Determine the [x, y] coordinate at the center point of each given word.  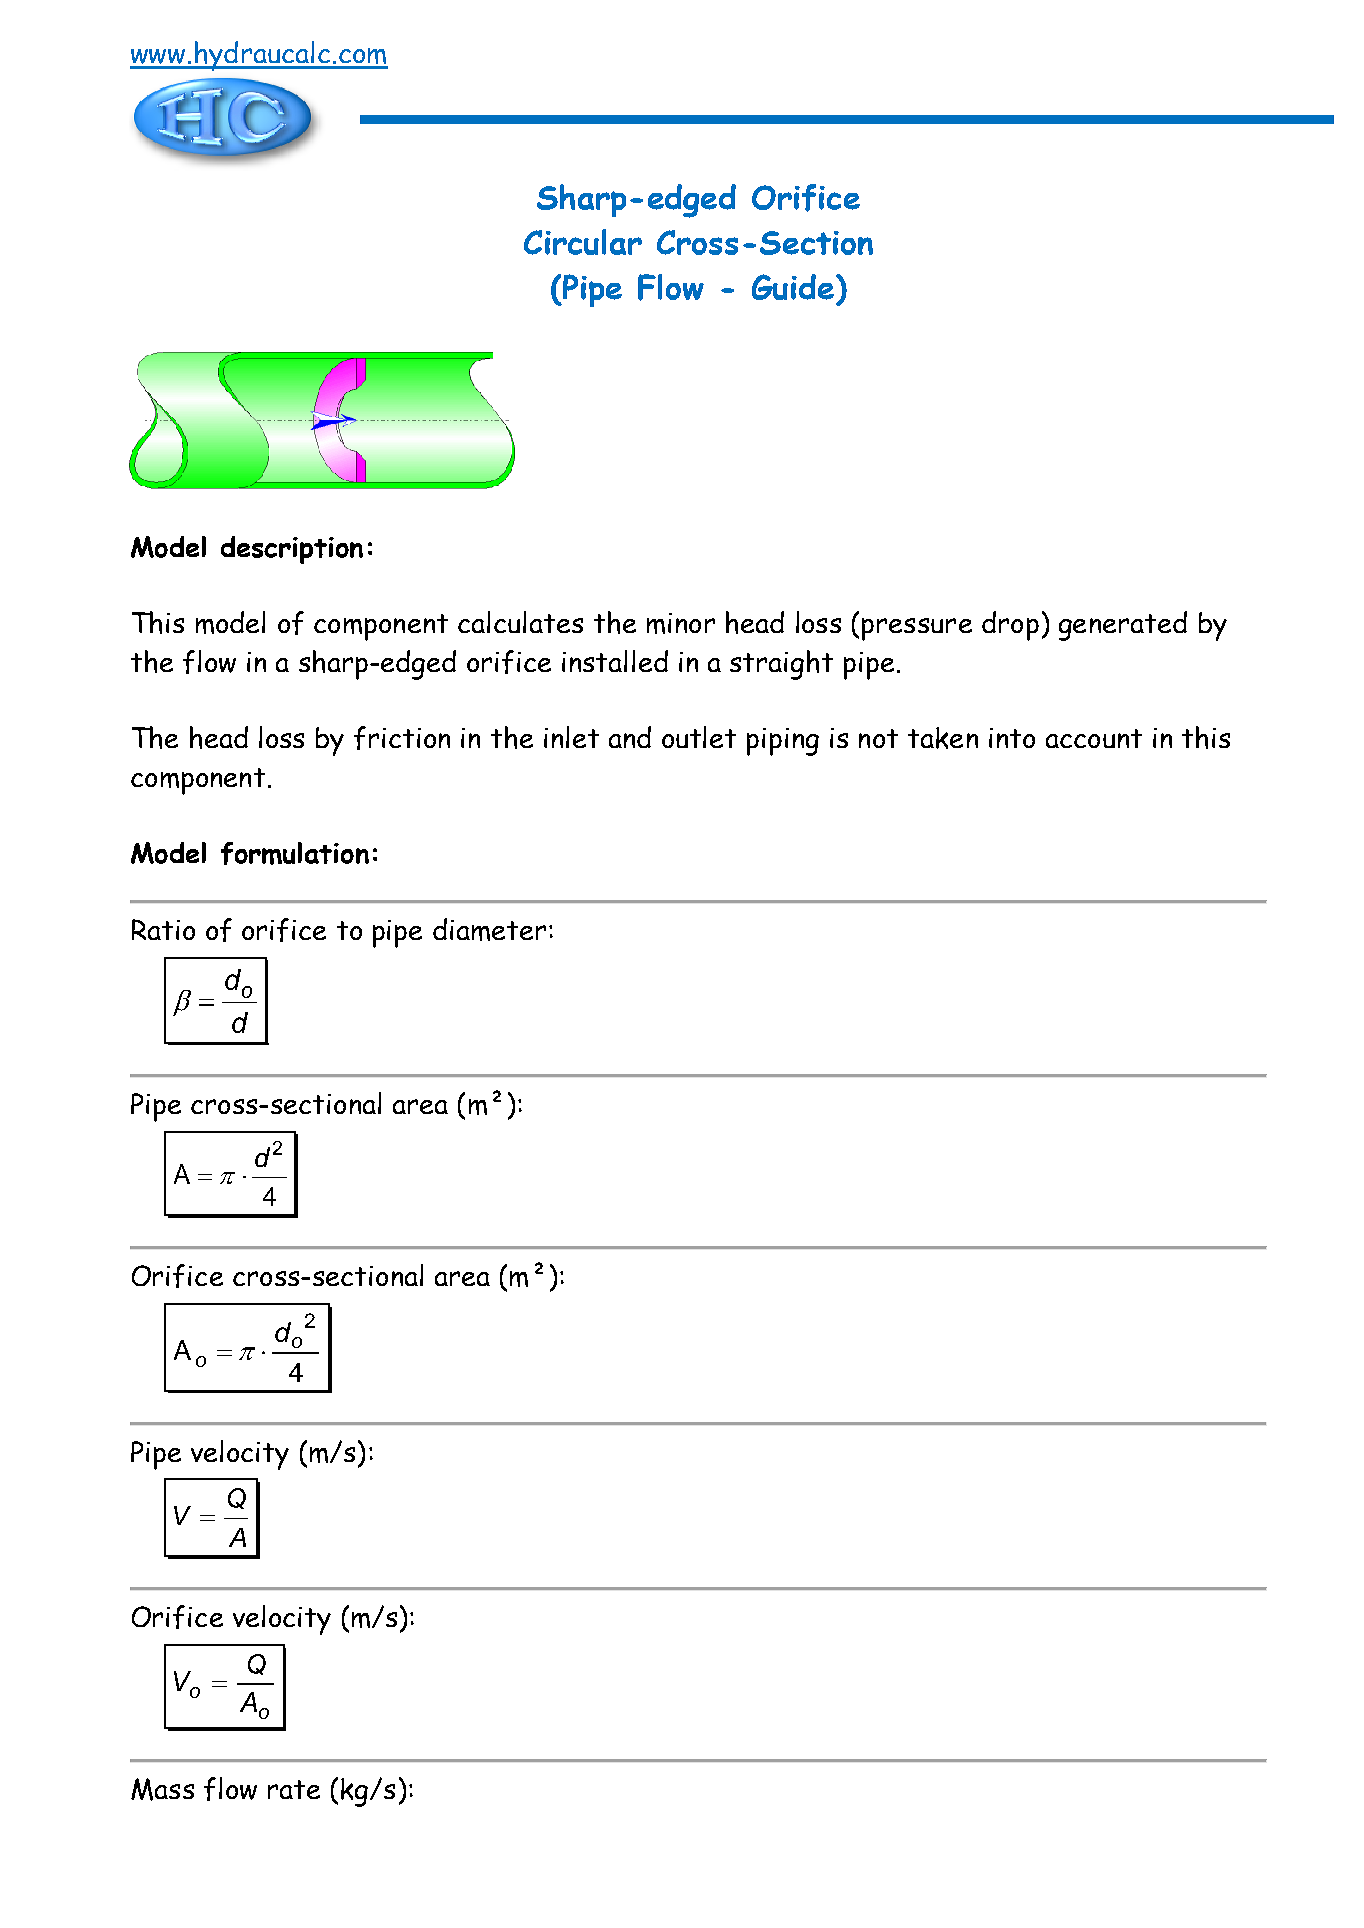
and [630, 737]
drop [1010, 626]
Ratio [163, 929]
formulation [295, 853]
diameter [489, 929]
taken [943, 738]
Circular [583, 242]
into [1012, 738]
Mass [162, 1789]
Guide [794, 287]
